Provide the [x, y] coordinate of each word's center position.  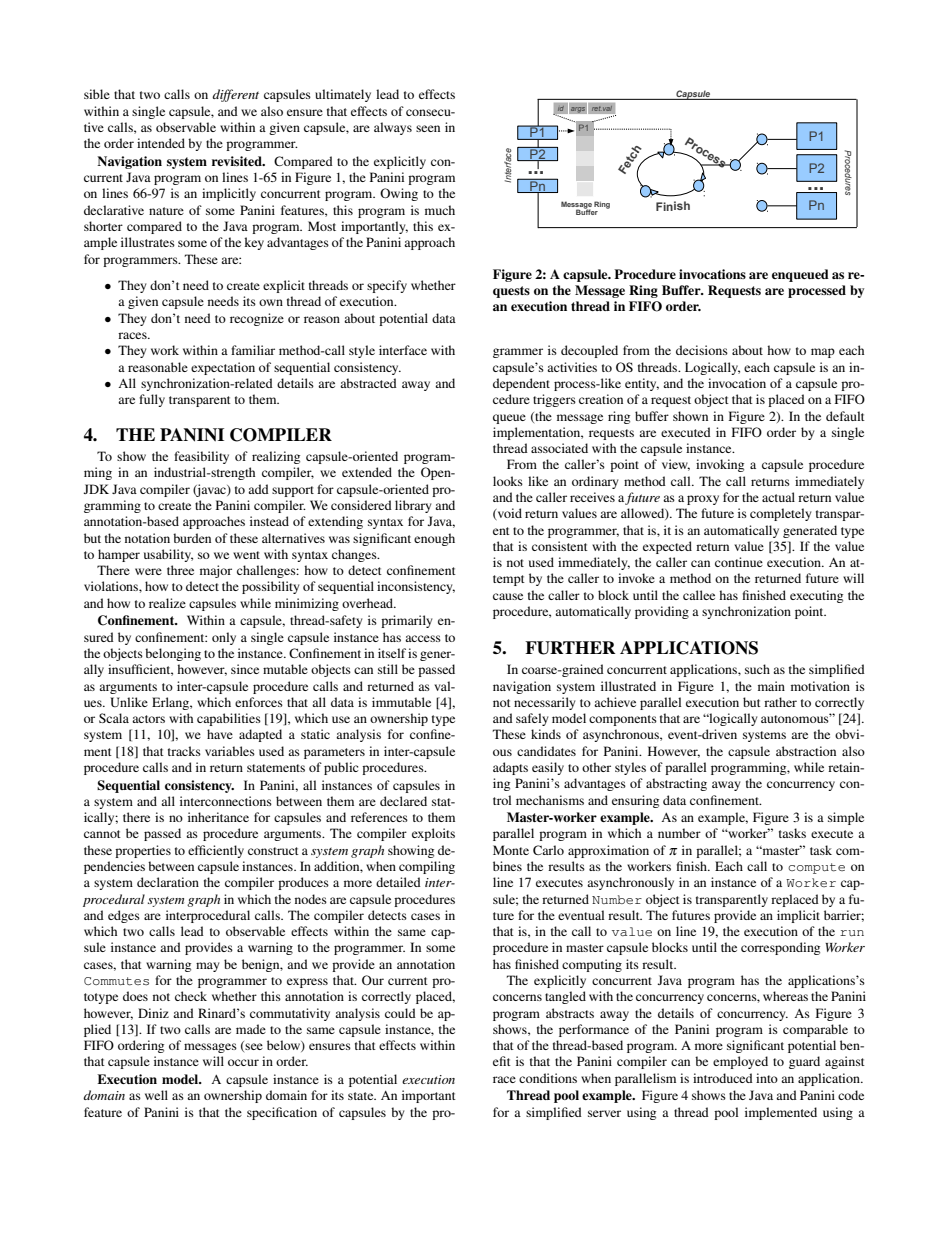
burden [192, 538]
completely [780, 514]
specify [387, 286]
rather [780, 702]
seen [428, 128]
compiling [427, 867]
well [156, 1095]
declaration [168, 882]
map [823, 353]
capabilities [229, 719]
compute [816, 868]
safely [532, 719]
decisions [702, 350]
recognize [257, 319]
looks [508, 481]
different [235, 95]
